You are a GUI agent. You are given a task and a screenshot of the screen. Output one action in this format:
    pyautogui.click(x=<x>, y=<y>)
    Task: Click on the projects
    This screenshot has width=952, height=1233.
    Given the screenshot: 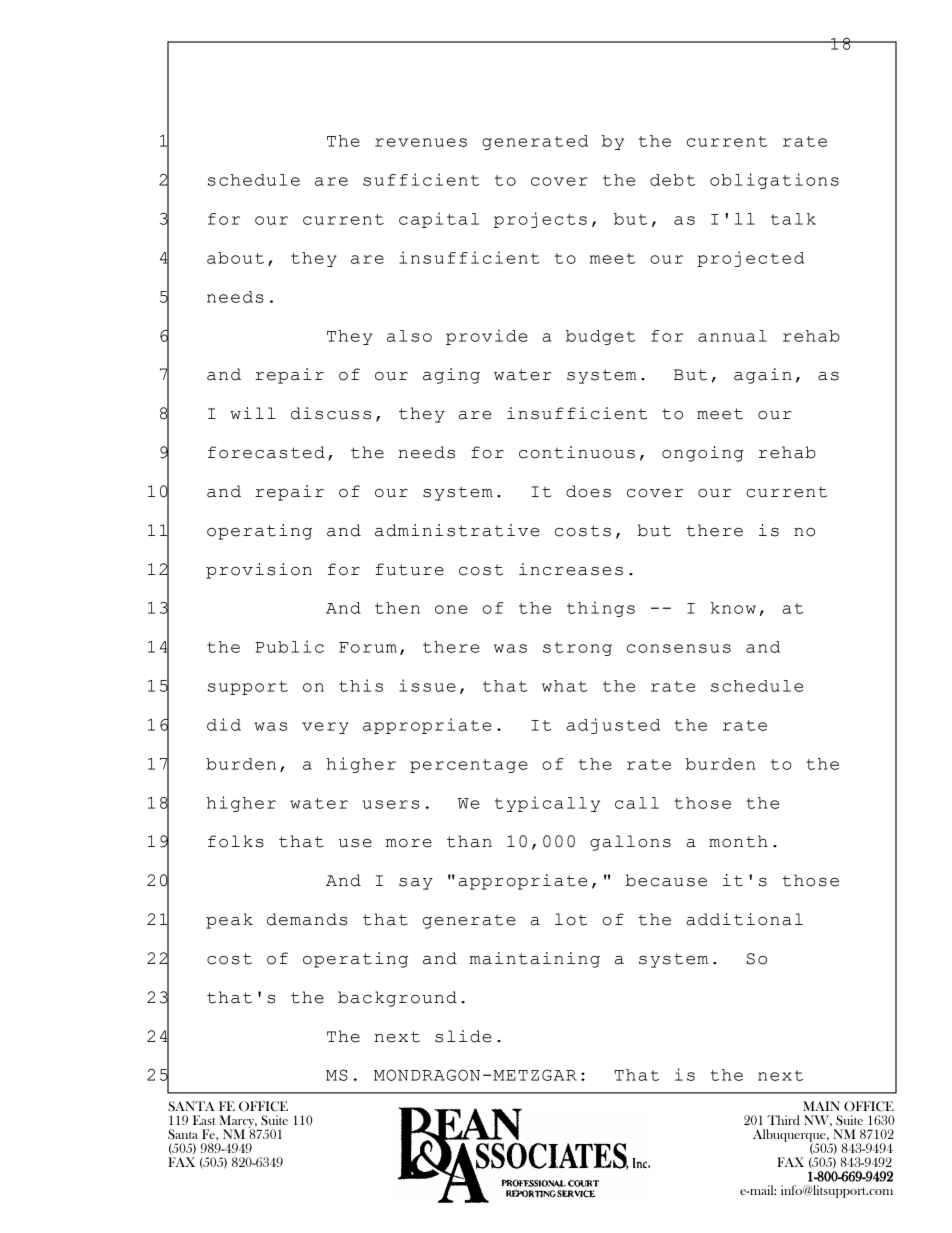 What is the action you would take?
    pyautogui.click(x=540, y=220)
